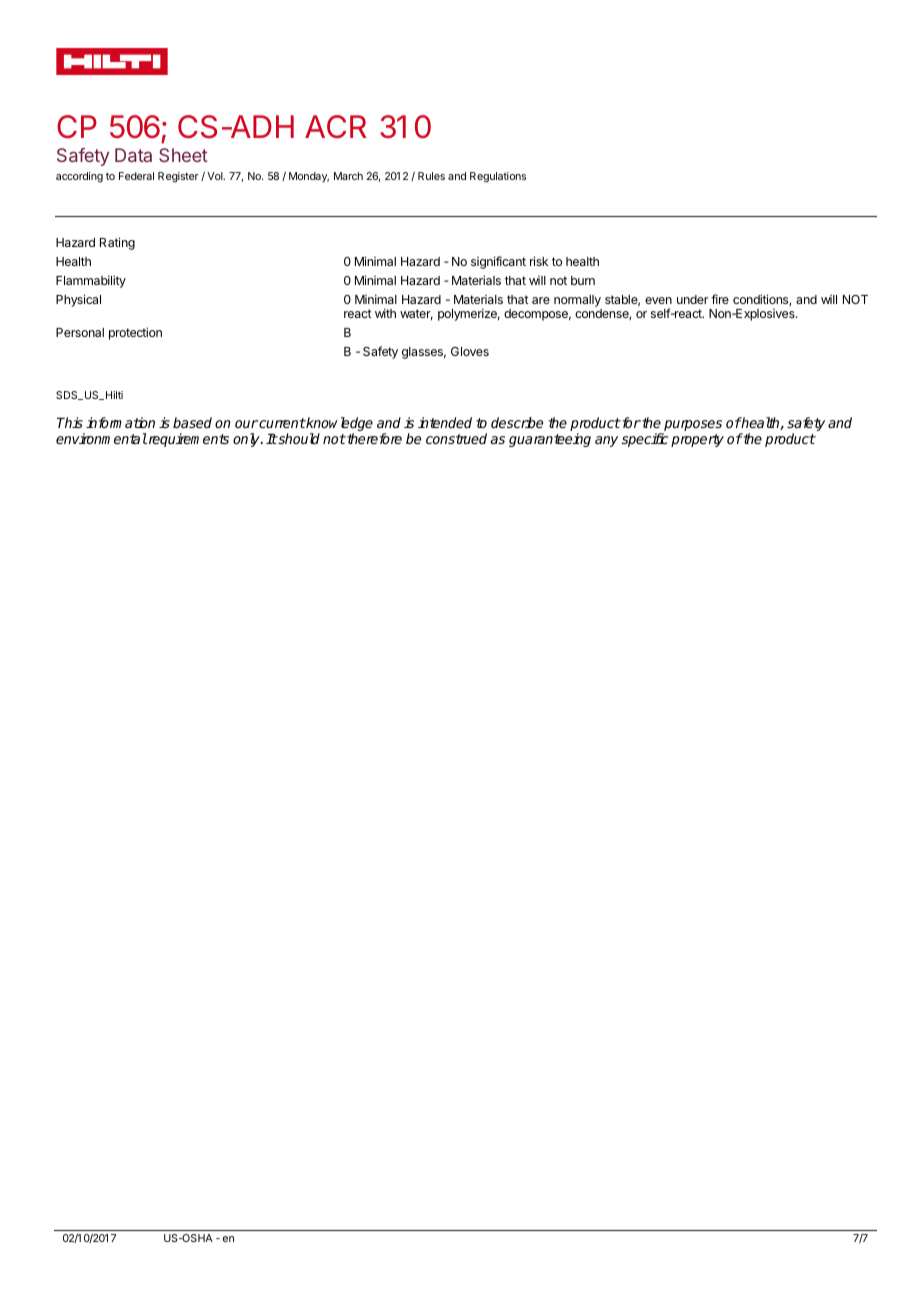 This image has width=924, height=1308. What do you see at coordinates (373, 438) in the image?
I see `therefore` at bounding box center [373, 438].
